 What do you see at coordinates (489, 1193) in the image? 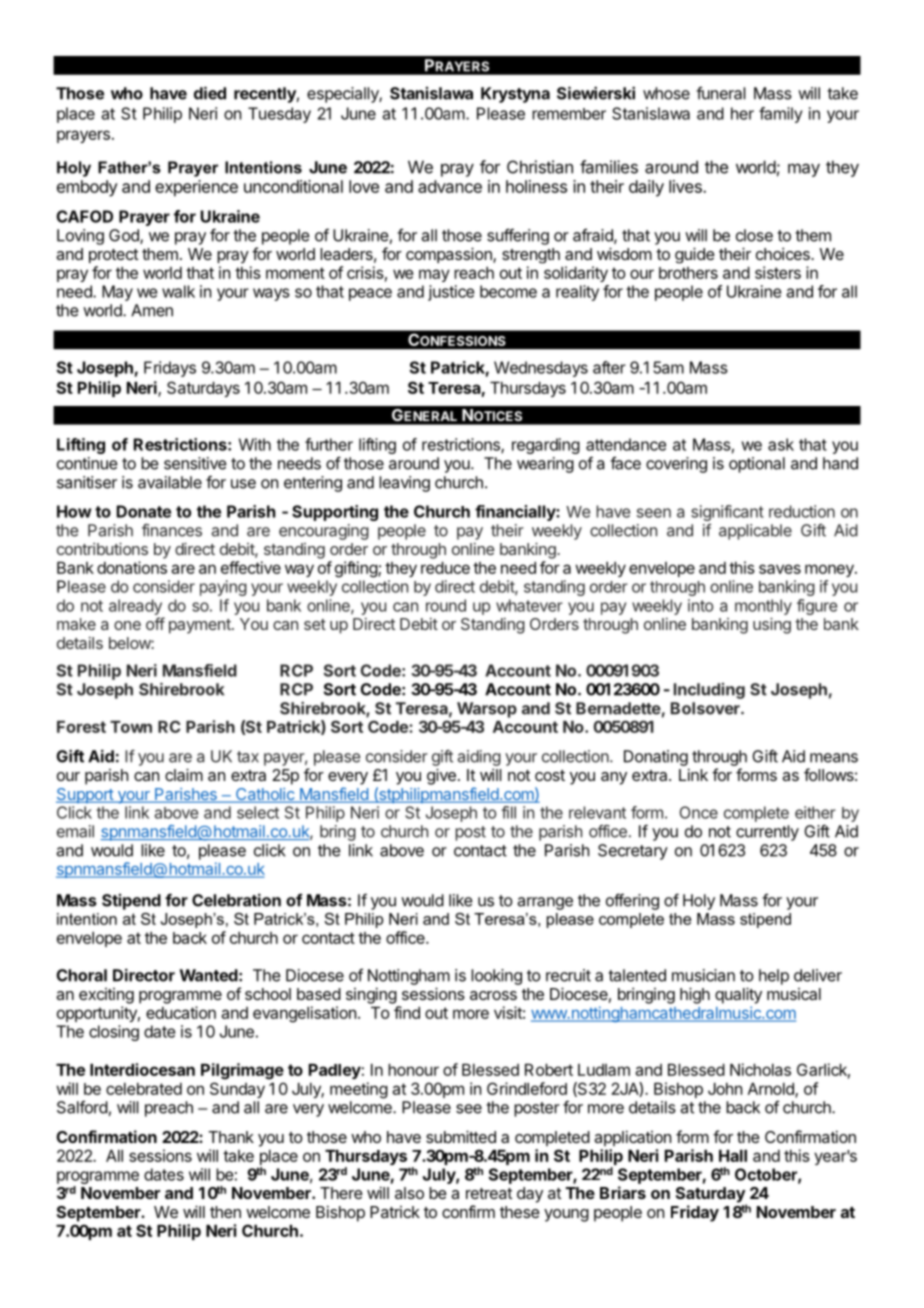
I see `retreat` at bounding box center [489, 1193].
